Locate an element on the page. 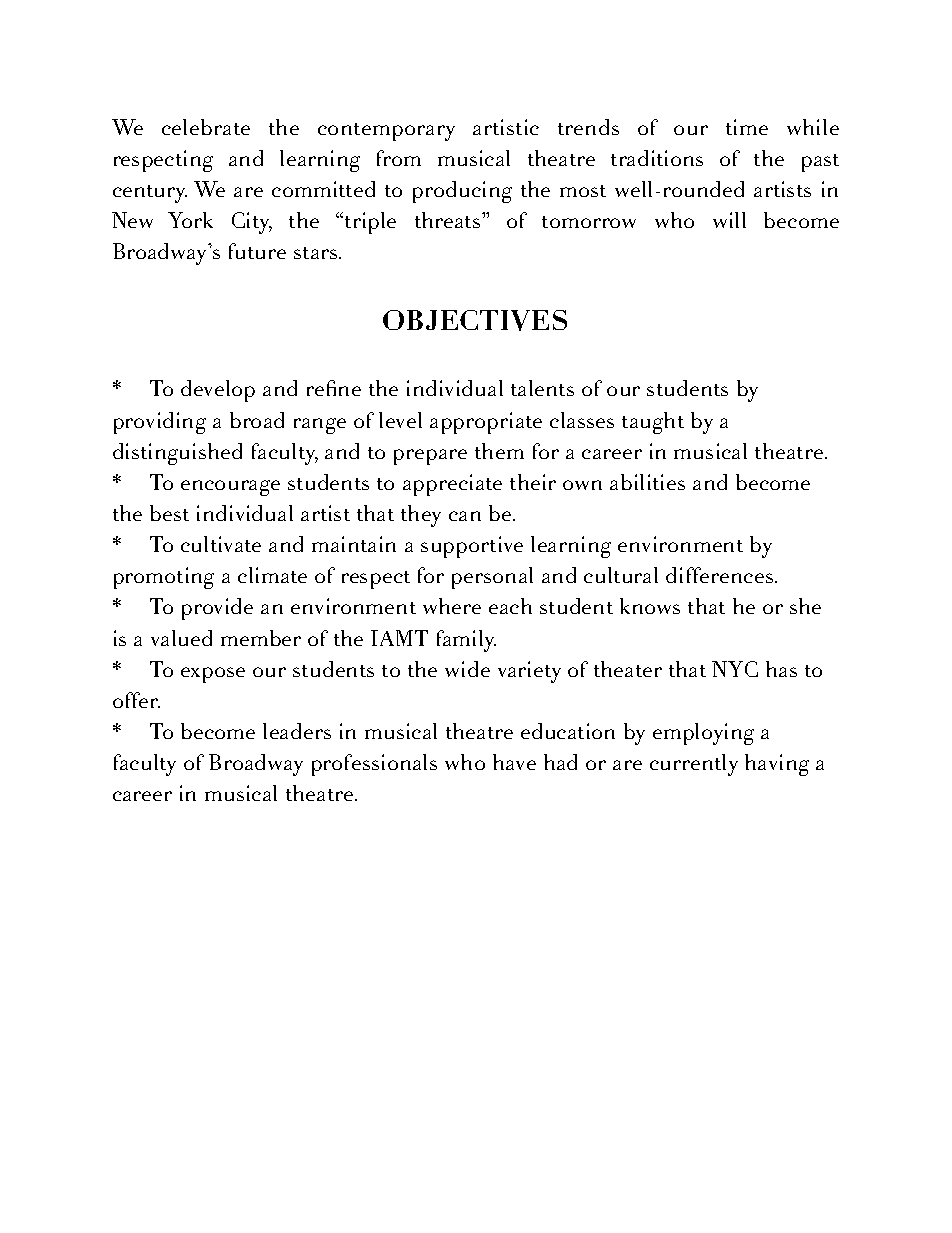 The height and width of the image is (1233, 952). leaders is located at coordinates (297, 731).
